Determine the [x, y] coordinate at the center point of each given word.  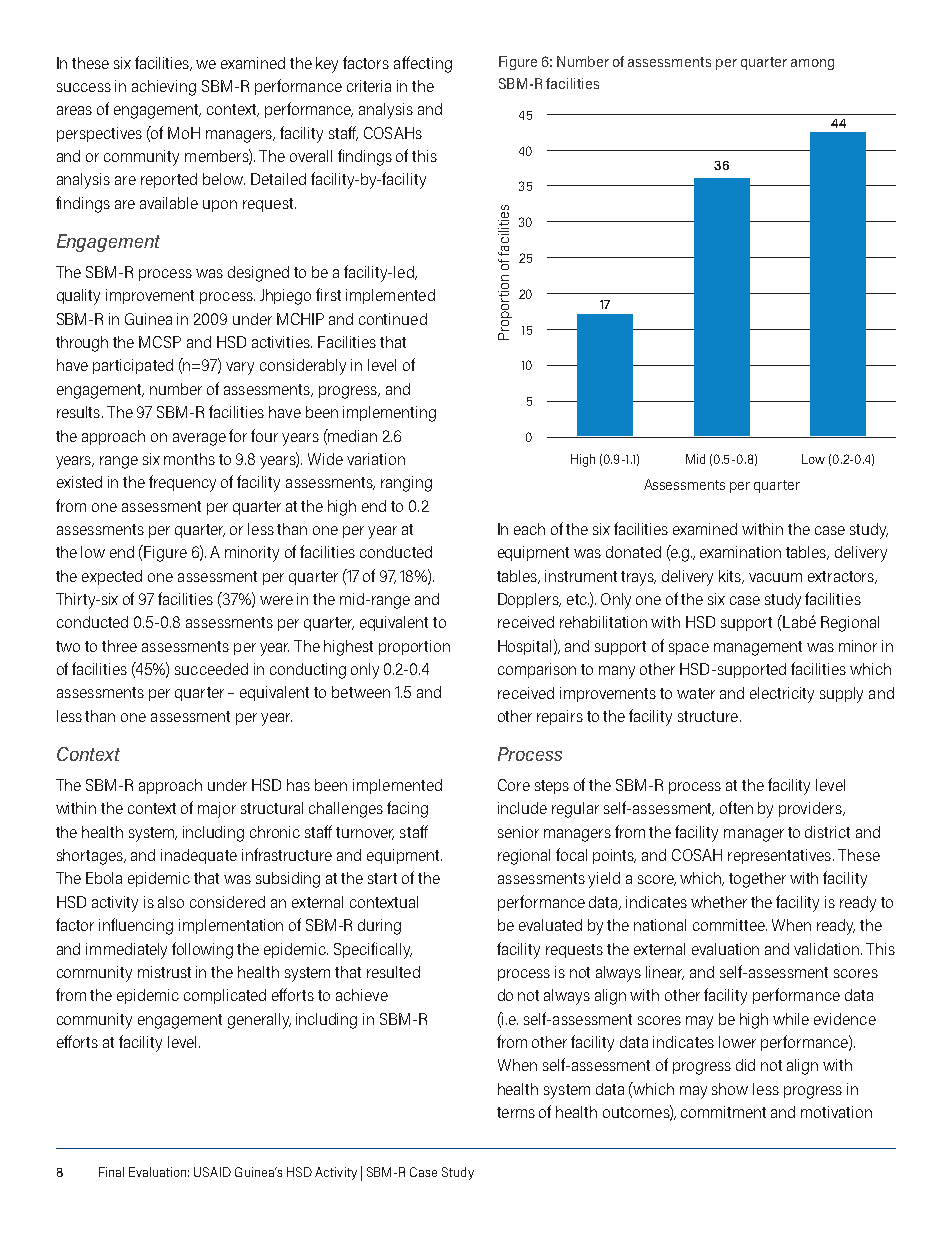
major [217, 810]
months [189, 459]
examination [740, 552]
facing [407, 809]
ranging [406, 484]
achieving [164, 88]
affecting [423, 64]
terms [516, 1112]
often [736, 807]
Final [111, 1172]
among [812, 64]
